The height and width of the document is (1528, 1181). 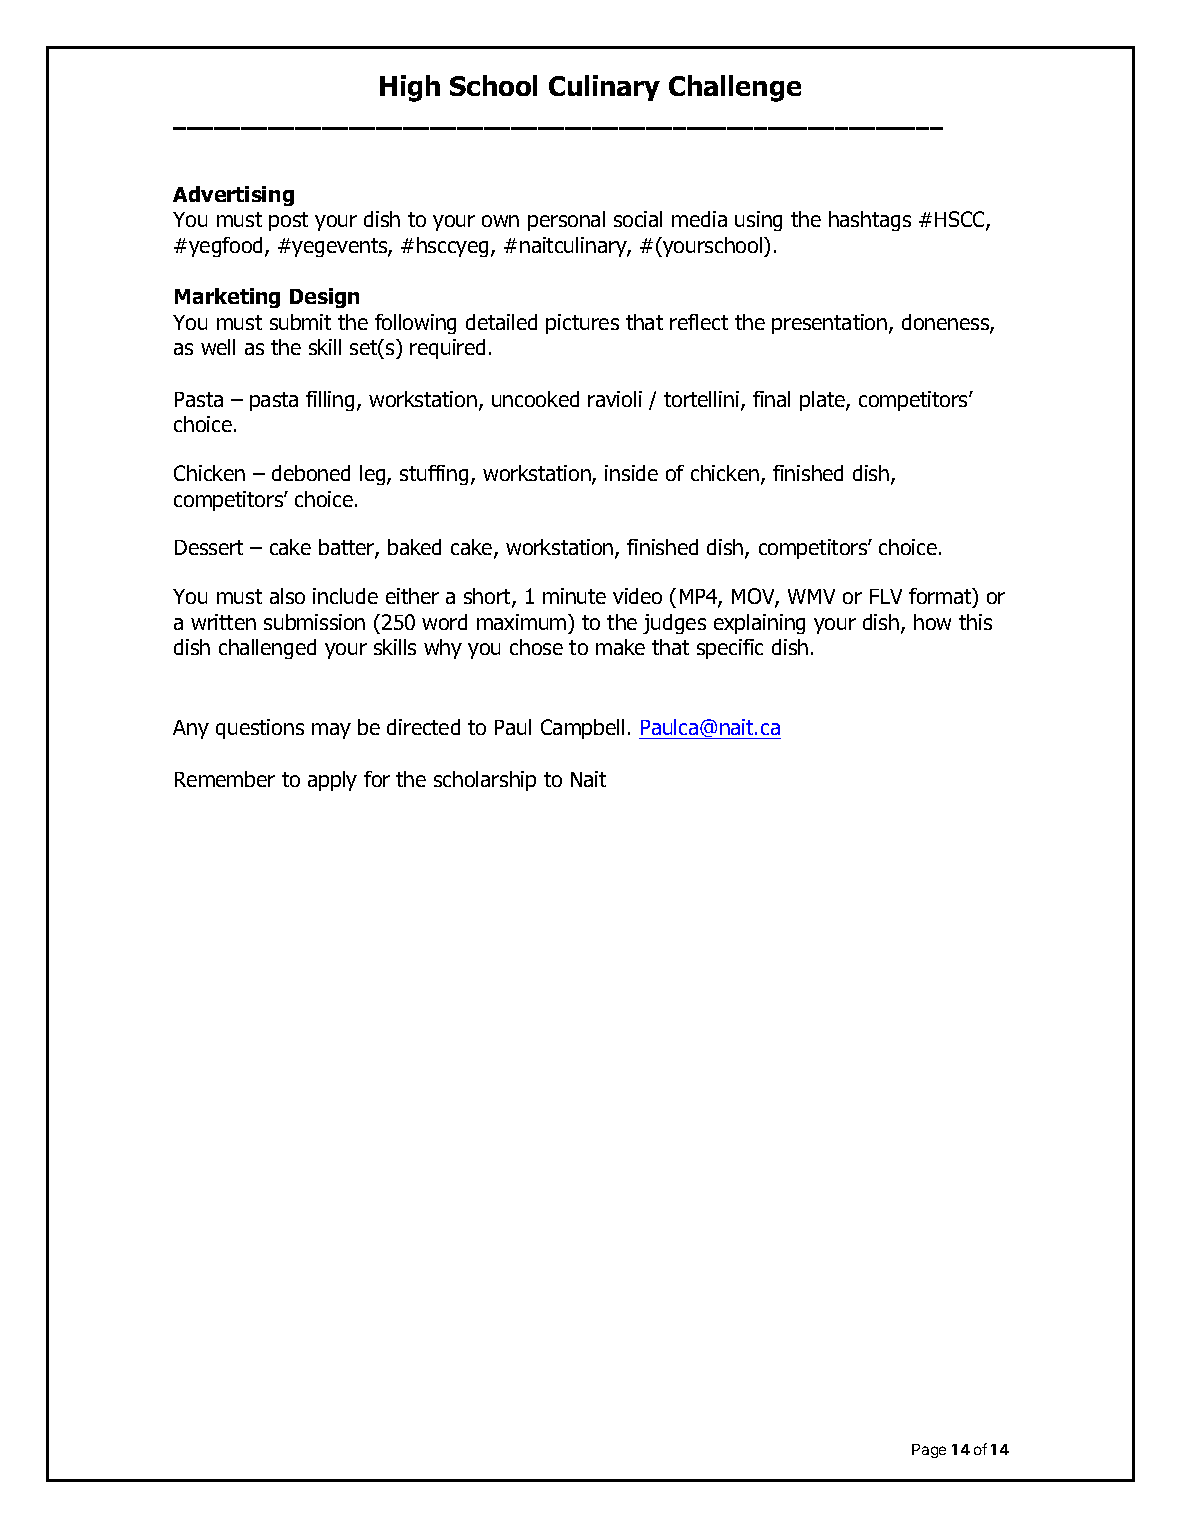 I want to click on Advertising, so click(x=233, y=196).
